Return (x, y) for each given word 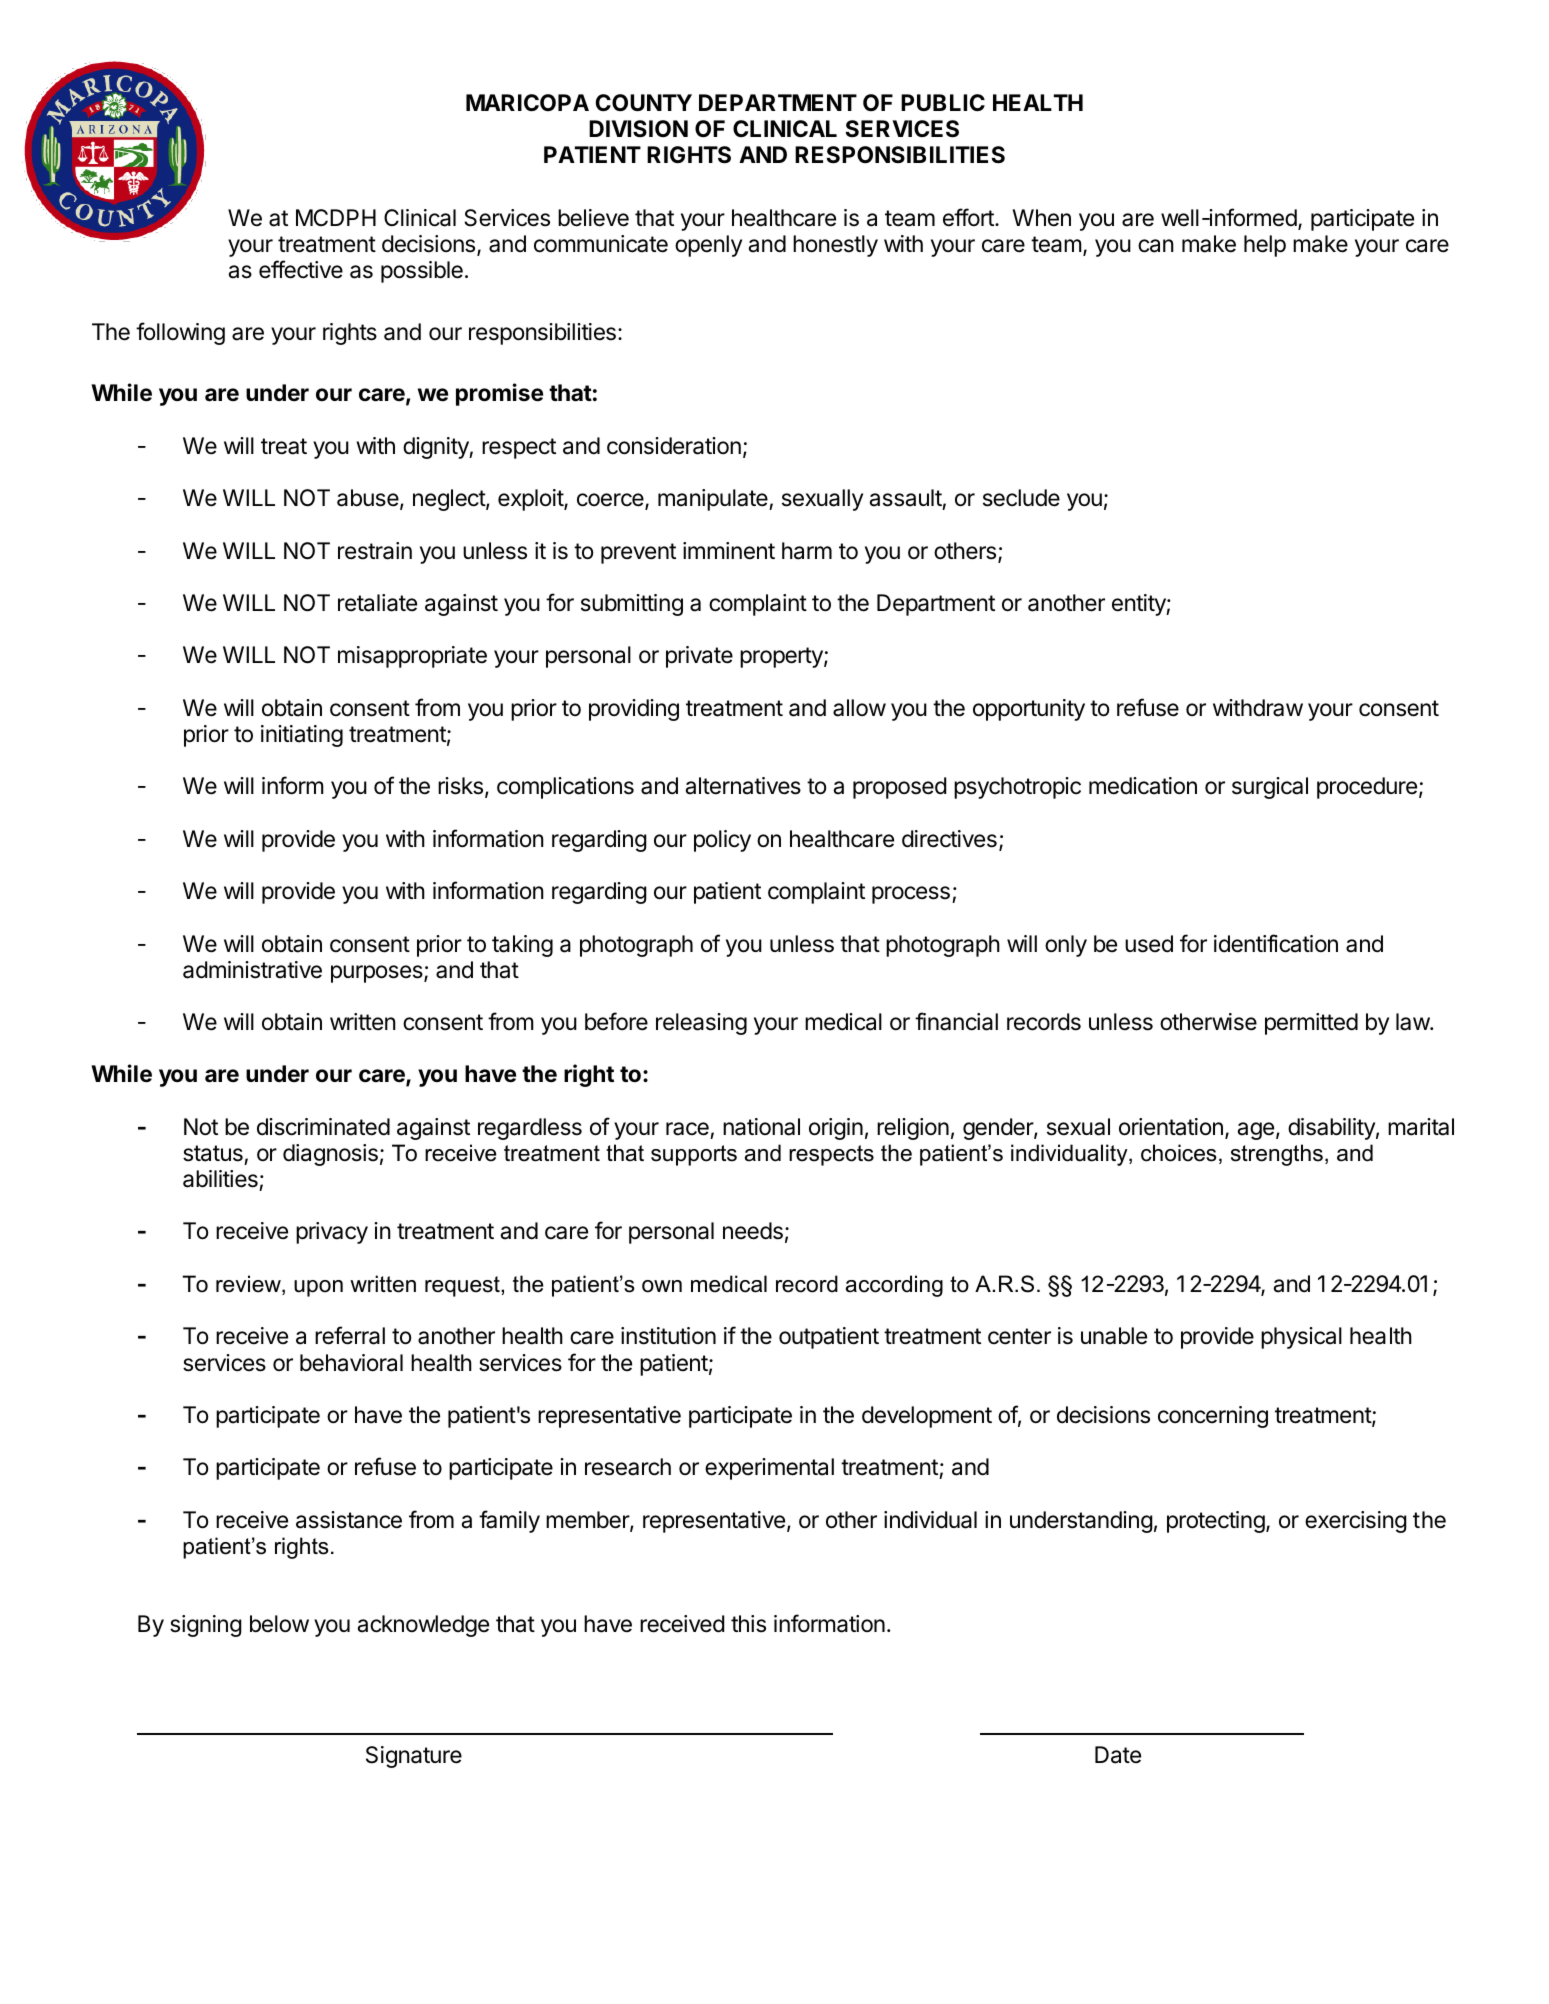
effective (301, 269)
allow (859, 708)
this (748, 1624)
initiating (302, 736)
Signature (414, 1757)
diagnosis (330, 1155)
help (1265, 246)
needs (753, 1231)
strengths (1277, 1155)
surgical (1270, 788)
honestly (835, 246)
